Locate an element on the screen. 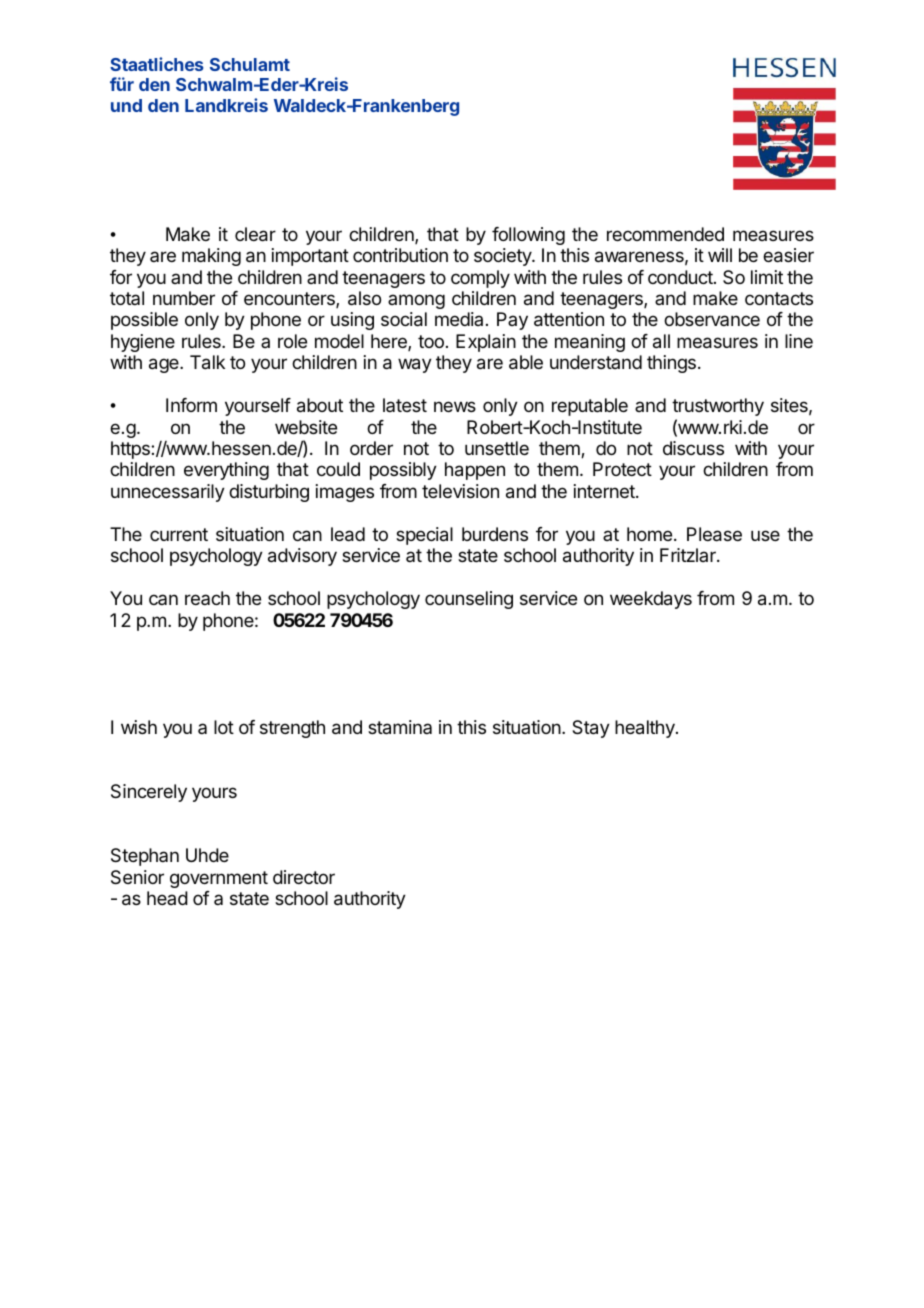 This screenshot has height=1308, width=924. healthy is located at coordinates (646, 729).
